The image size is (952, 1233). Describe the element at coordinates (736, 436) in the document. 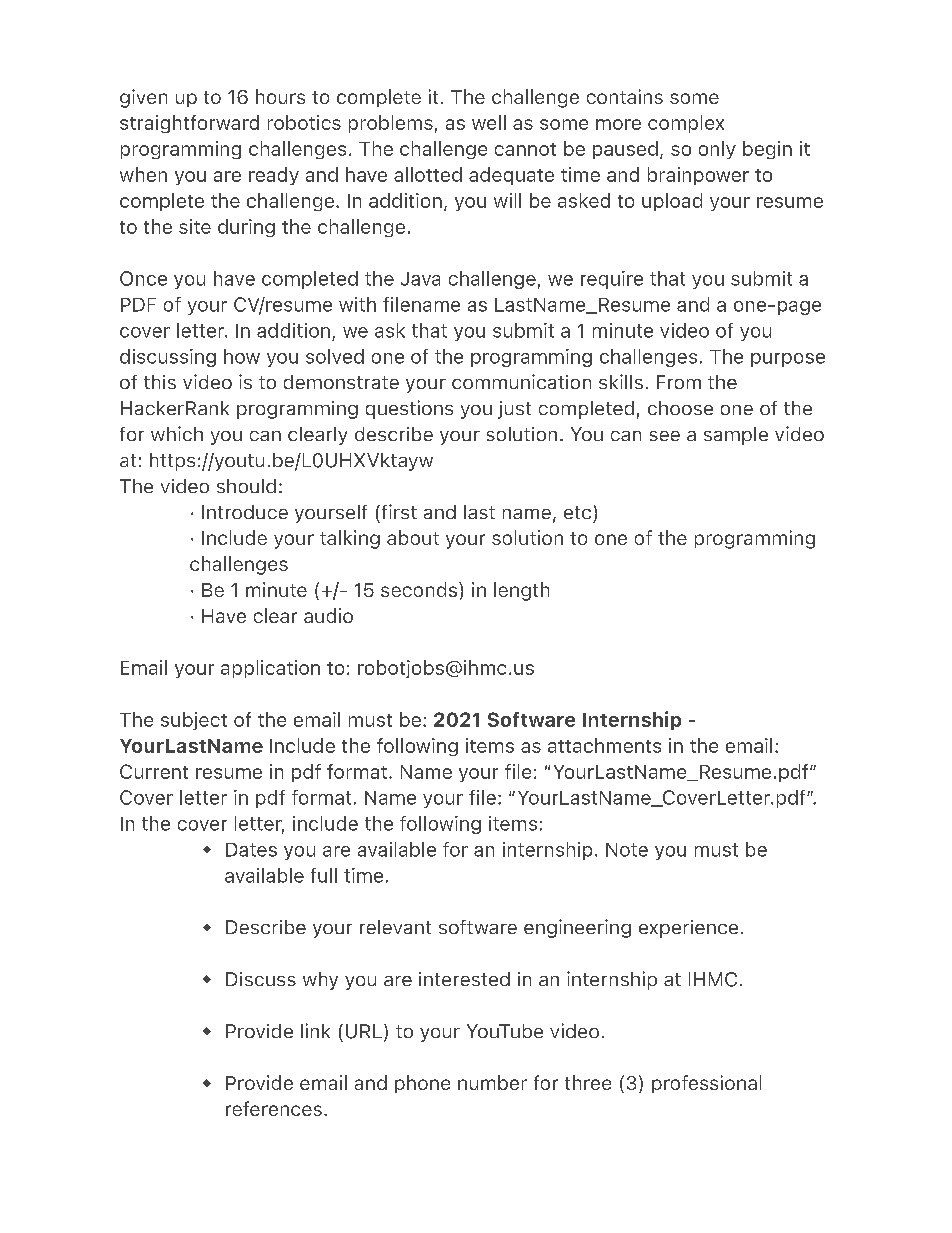

I see `sample` at that location.
